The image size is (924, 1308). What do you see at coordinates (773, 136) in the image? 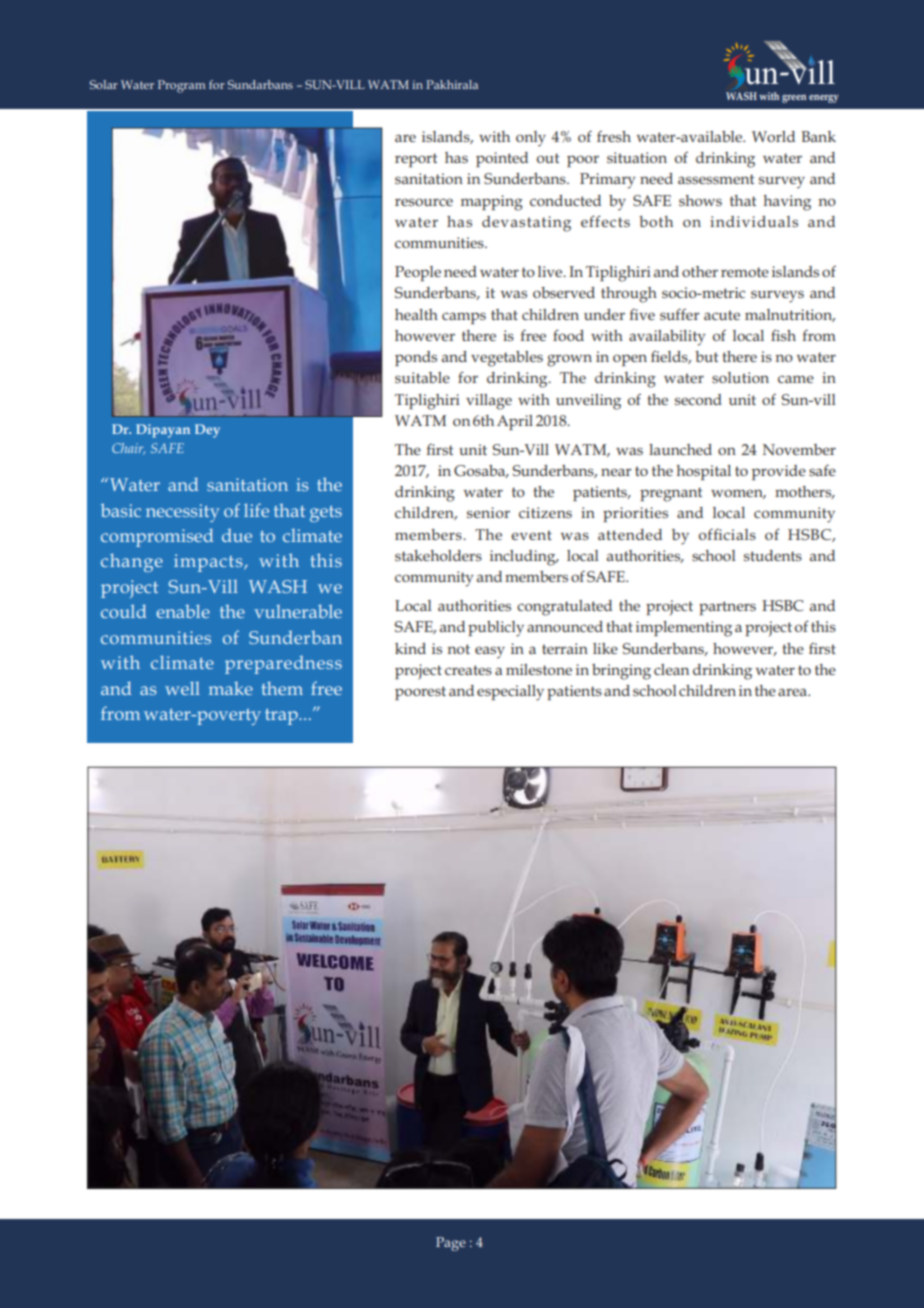
I see `World` at bounding box center [773, 136].
